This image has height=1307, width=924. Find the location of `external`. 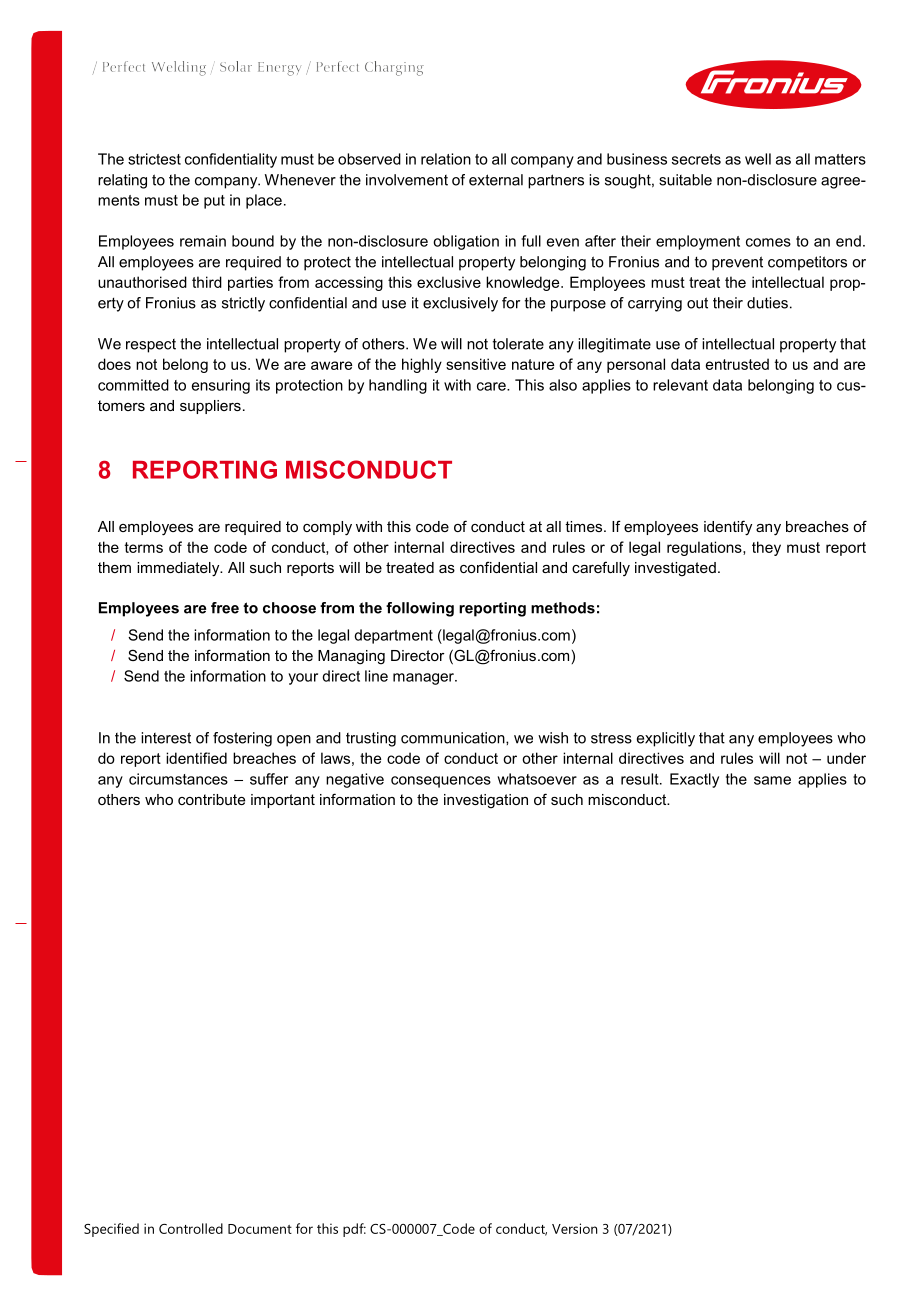

external is located at coordinates (496, 180).
